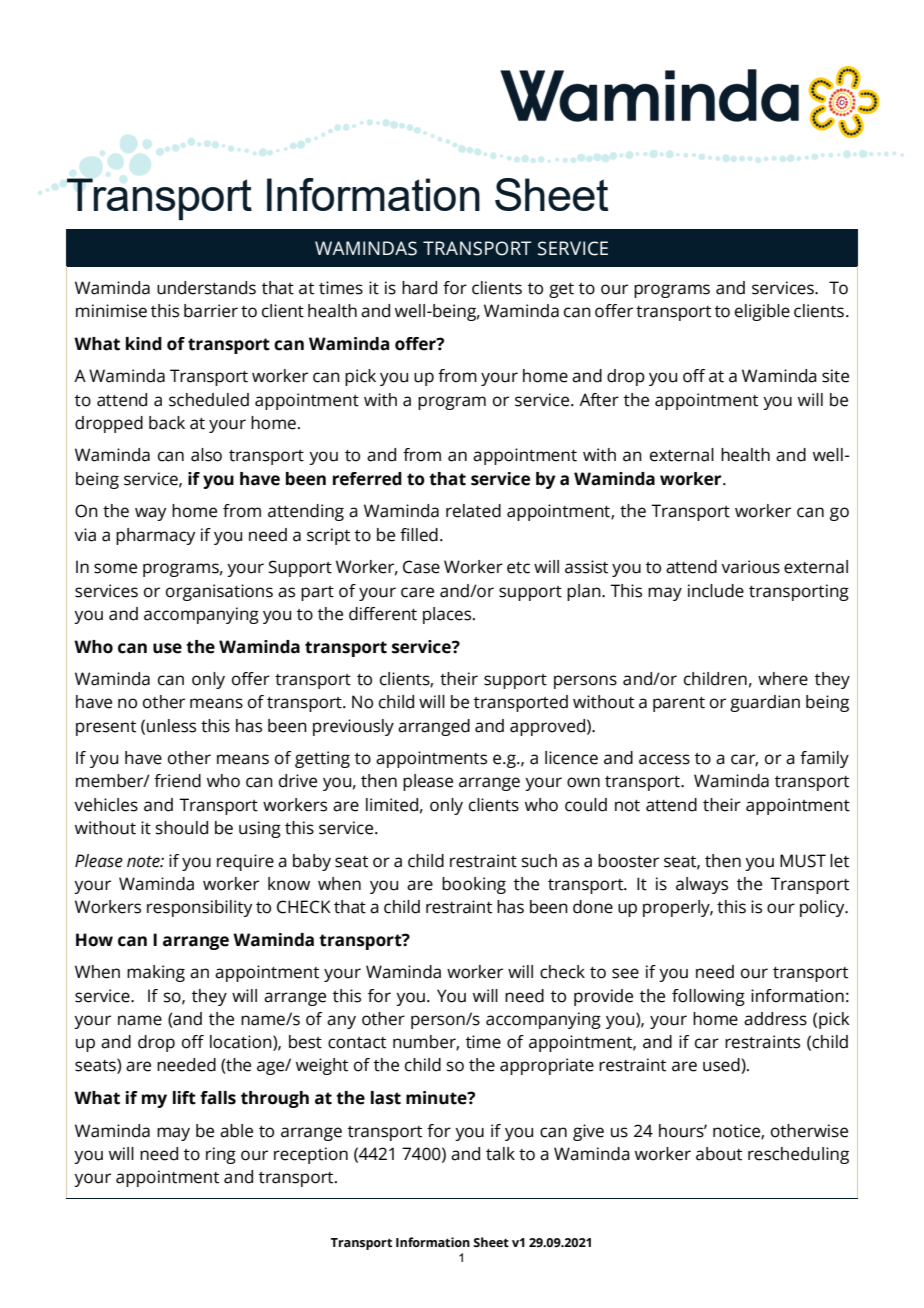 The height and width of the document is (1308, 924). What do you see at coordinates (762, 312) in the document?
I see `eligible` at bounding box center [762, 312].
